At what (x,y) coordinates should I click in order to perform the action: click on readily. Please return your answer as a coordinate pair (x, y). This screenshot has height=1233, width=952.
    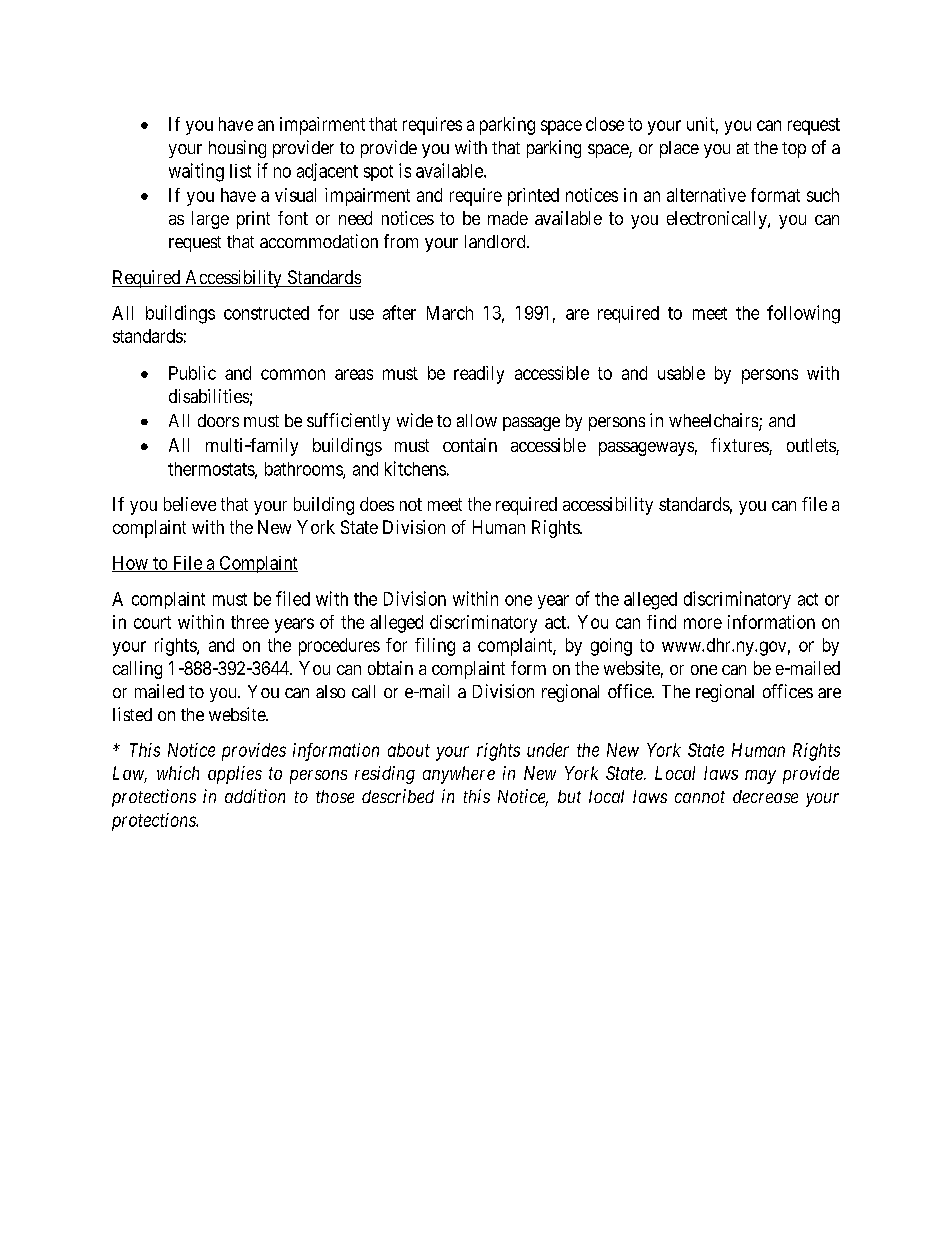
    Looking at the image, I should click on (479, 375).
